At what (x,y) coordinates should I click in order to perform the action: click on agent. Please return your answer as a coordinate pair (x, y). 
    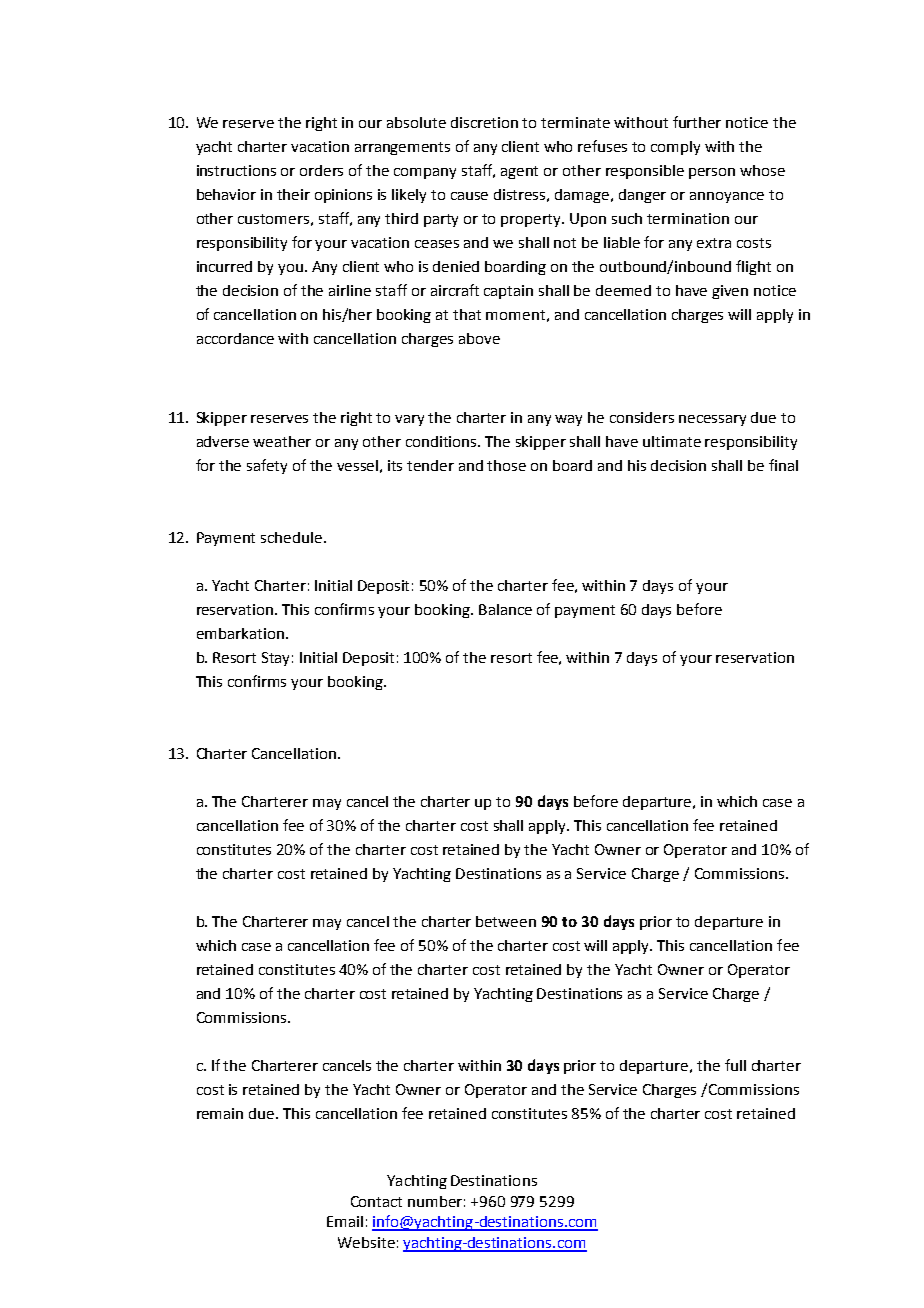
    Looking at the image, I should click on (519, 172).
